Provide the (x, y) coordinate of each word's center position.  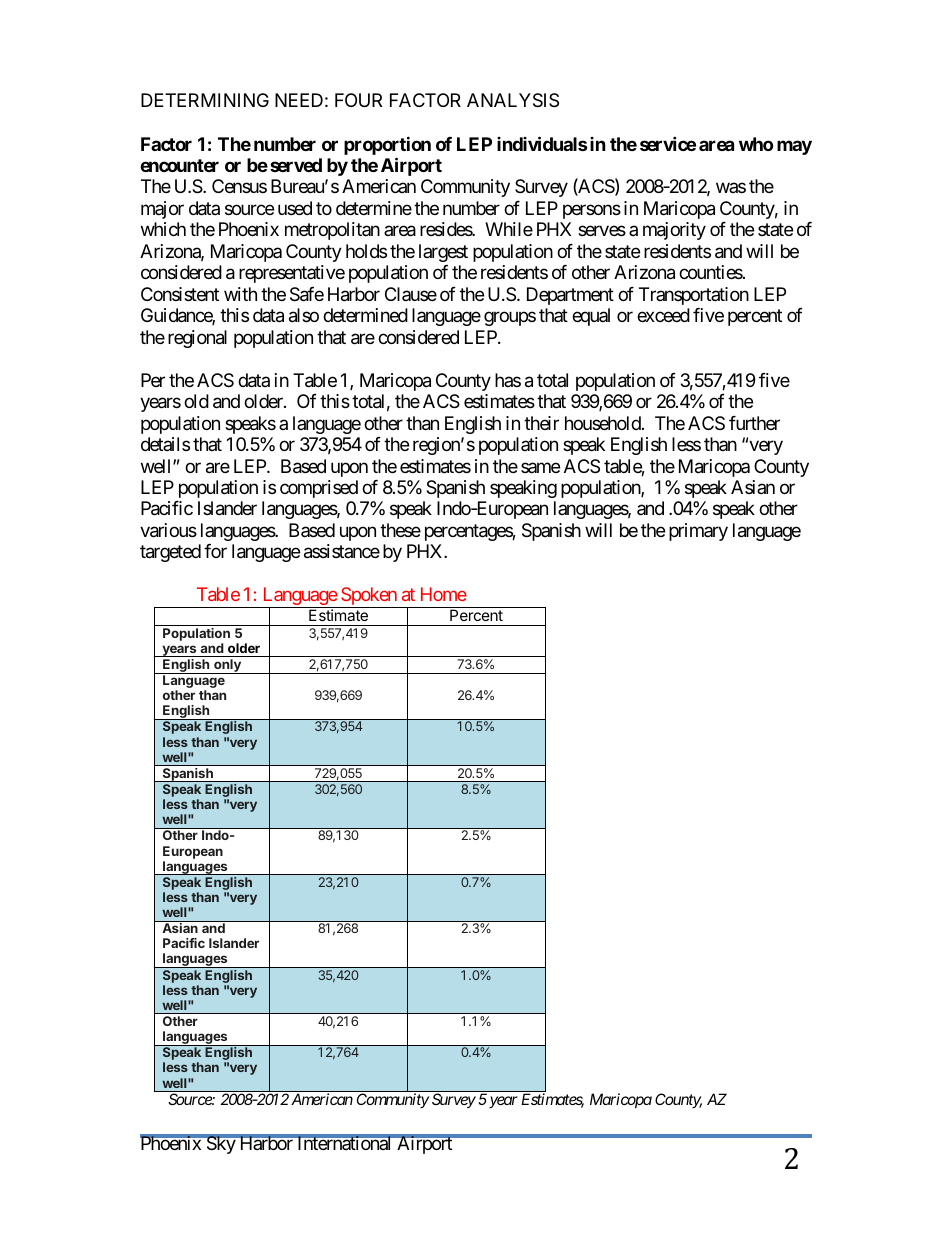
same (540, 467)
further (754, 423)
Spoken (369, 597)
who (756, 144)
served (296, 165)
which (163, 229)
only (227, 666)
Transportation (694, 296)
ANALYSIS (513, 100)
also (304, 315)
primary (698, 532)
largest (443, 253)
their (541, 423)
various (168, 530)
